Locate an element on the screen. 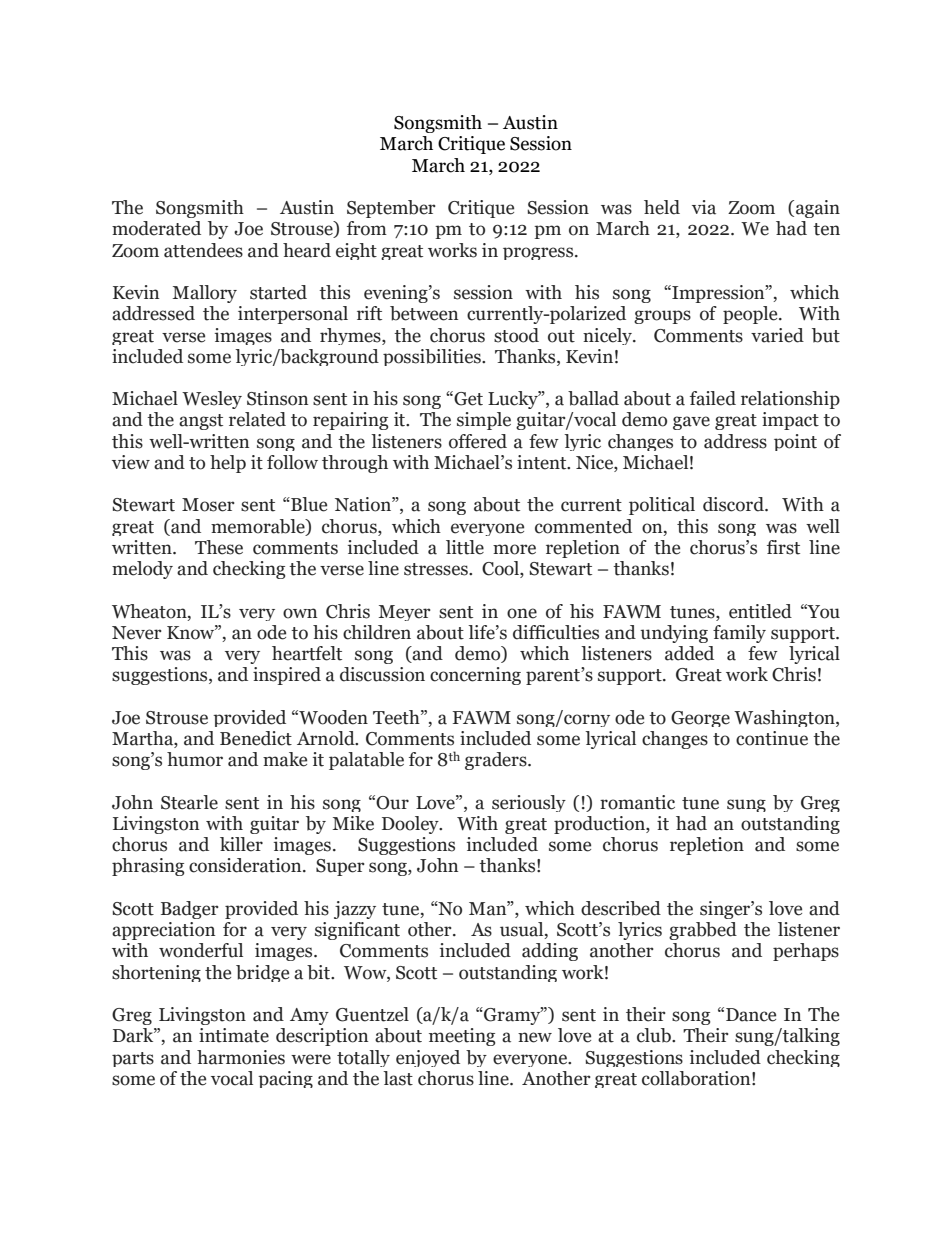 Image resolution: width=952 pixels, height=1233 pixels. attendees is located at coordinates (203, 250).
